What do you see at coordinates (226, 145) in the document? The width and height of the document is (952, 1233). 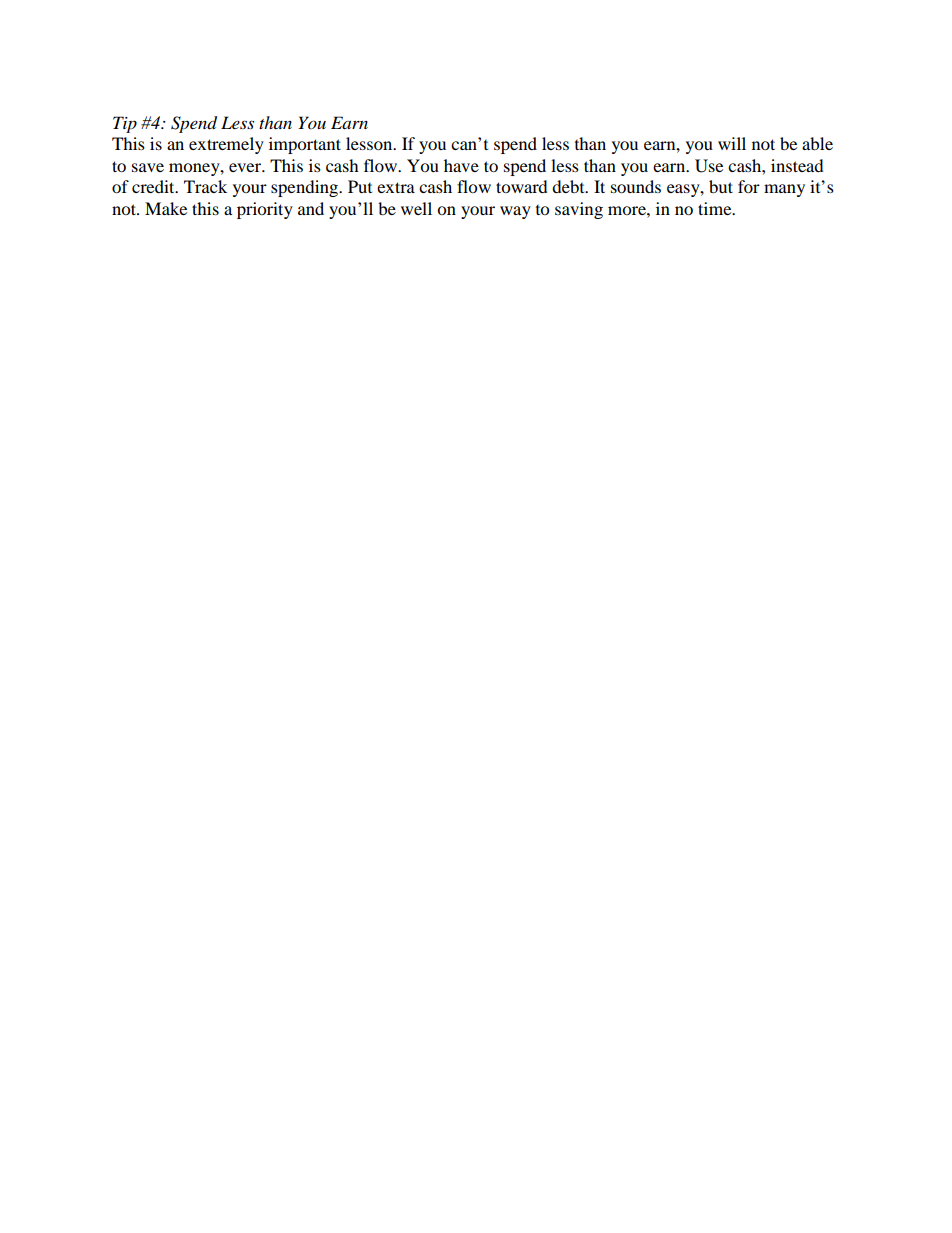 I see `extremely` at bounding box center [226, 145].
